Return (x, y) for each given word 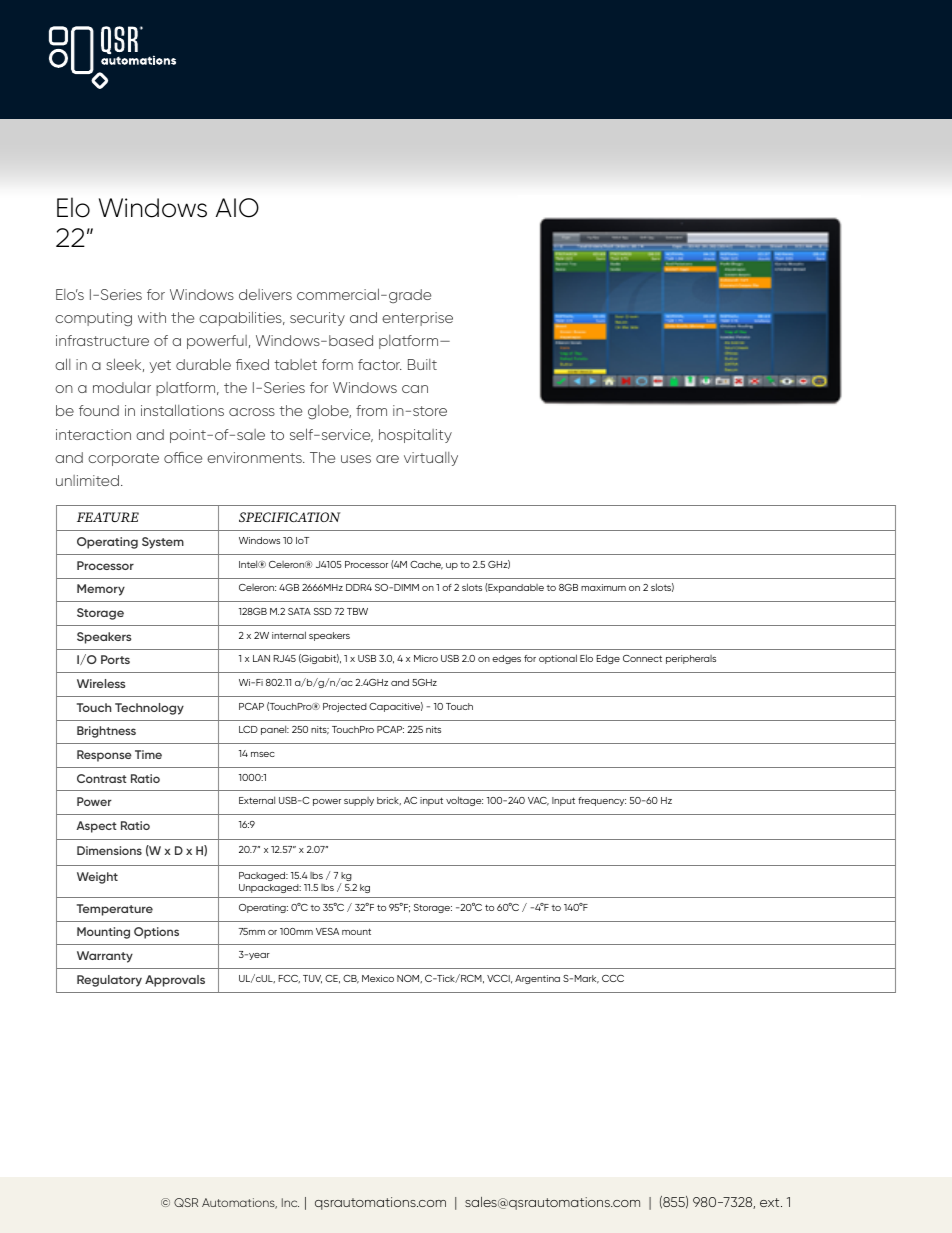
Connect (642, 658)
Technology (149, 709)
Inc (290, 1202)
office (183, 457)
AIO (237, 208)
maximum (603, 587)
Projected (345, 707)
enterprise (417, 319)
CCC (613, 978)
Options (156, 933)
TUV (312, 979)
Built (422, 364)
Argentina (537, 979)
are (387, 459)
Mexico (378, 978)
